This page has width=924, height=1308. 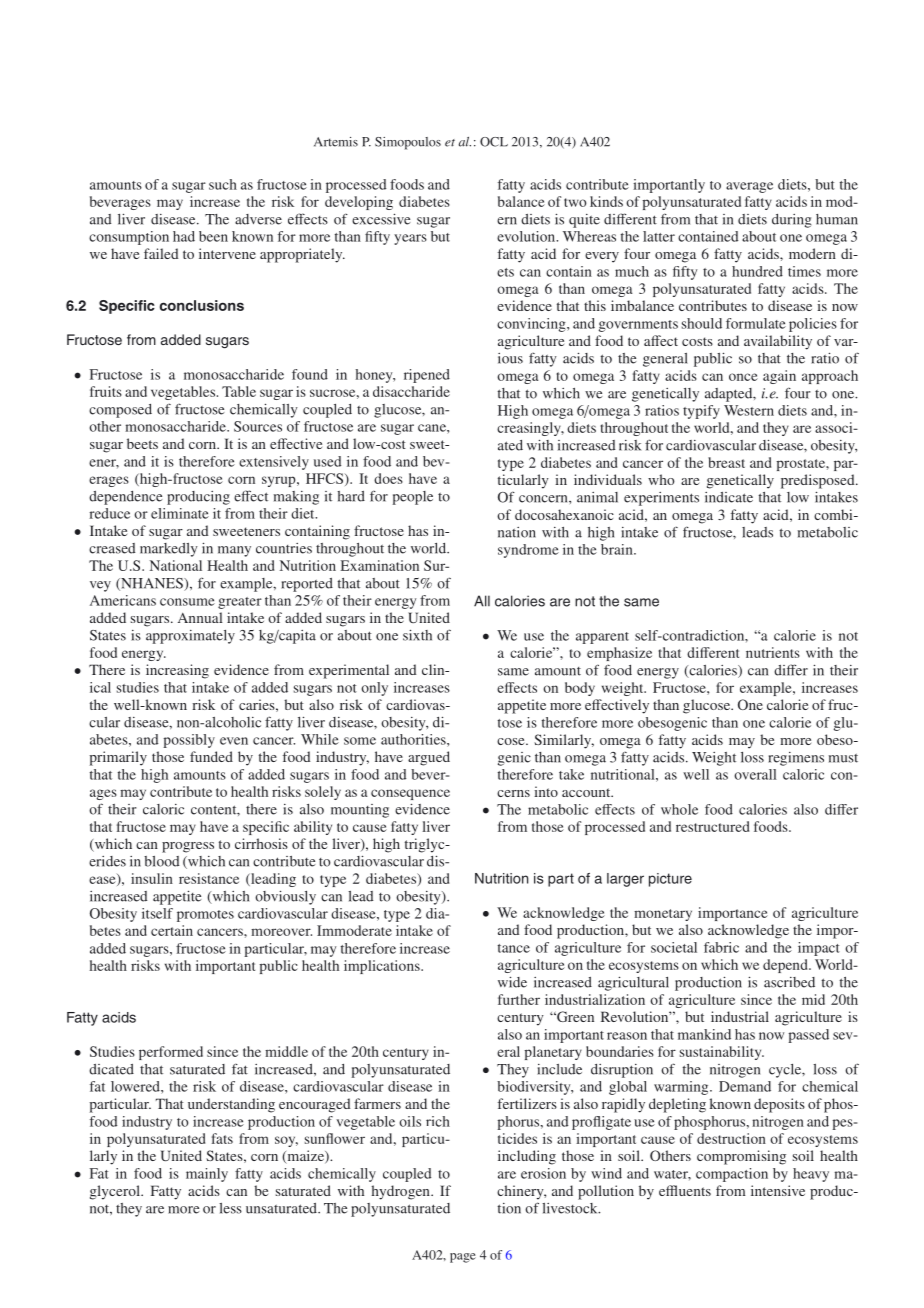 I want to click on page, so click(x=463, y=1258).
